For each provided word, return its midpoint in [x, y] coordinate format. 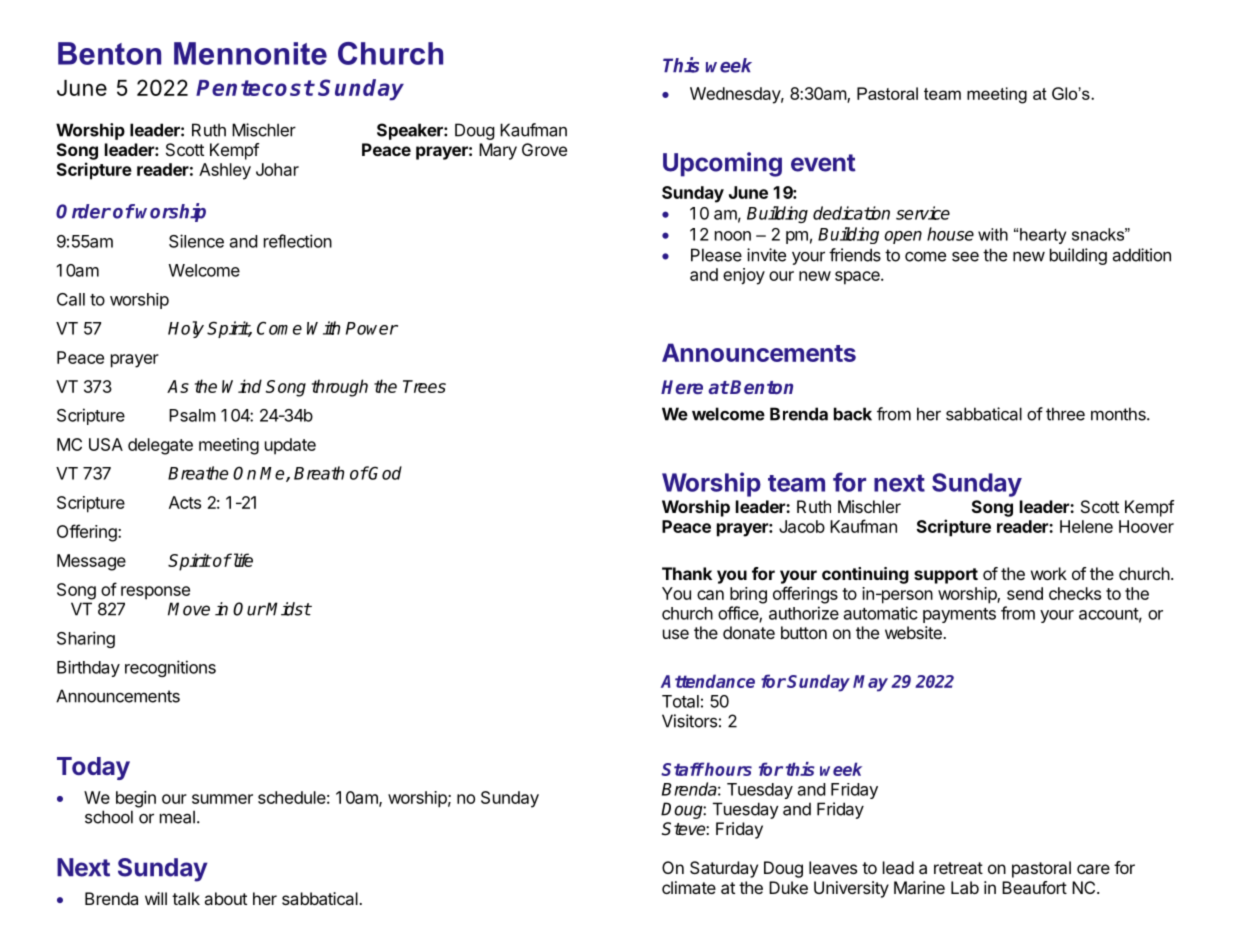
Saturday [724, 869]
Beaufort [1034, 887]
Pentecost [255, 88]
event [823, 163]
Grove [544, 149]
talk [186, 898]
